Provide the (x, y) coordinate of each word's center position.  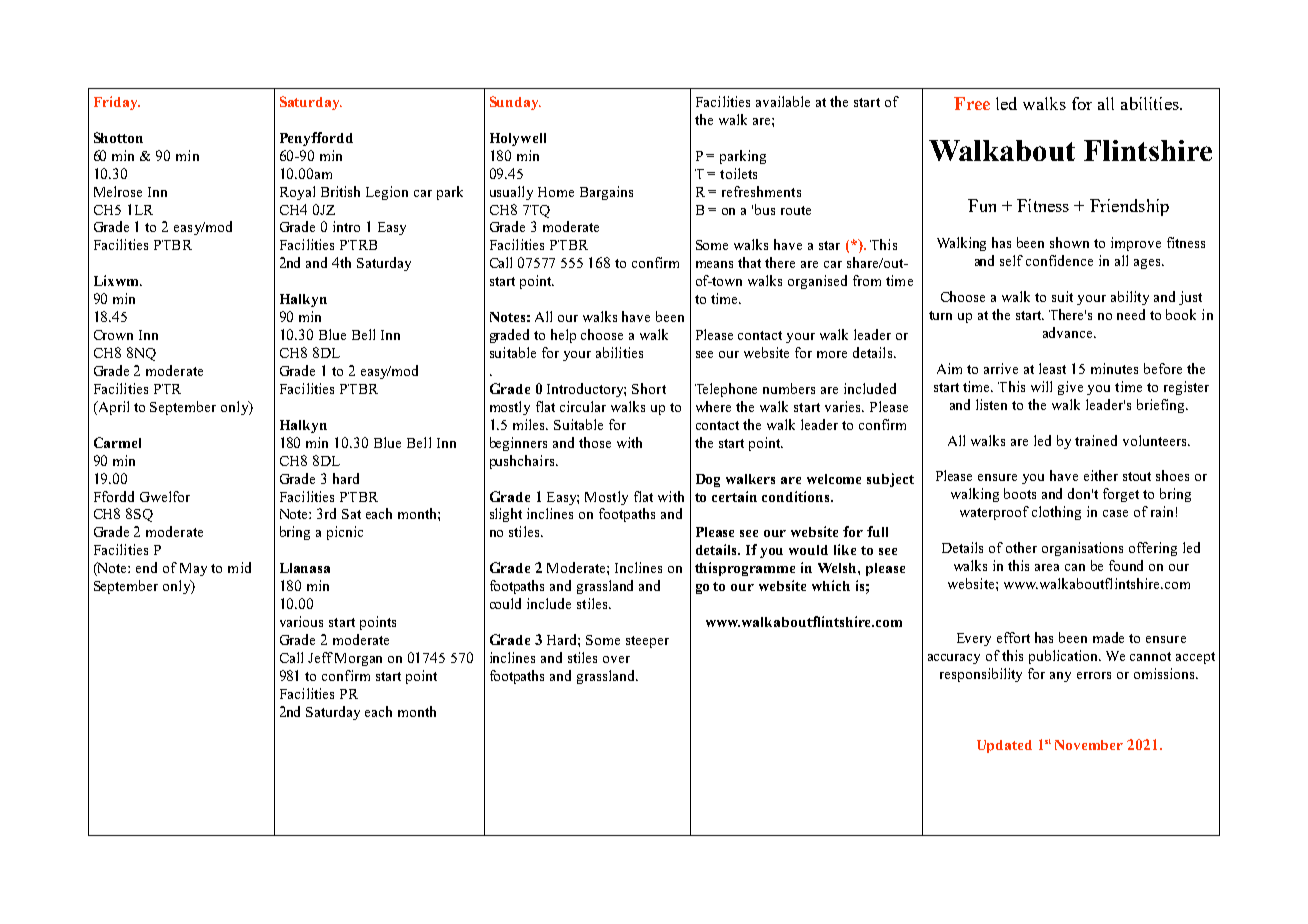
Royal (297, 193)
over (616, 659)
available (783, 101)
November (1089, 745)
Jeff (320, 657)
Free (972, 103)
